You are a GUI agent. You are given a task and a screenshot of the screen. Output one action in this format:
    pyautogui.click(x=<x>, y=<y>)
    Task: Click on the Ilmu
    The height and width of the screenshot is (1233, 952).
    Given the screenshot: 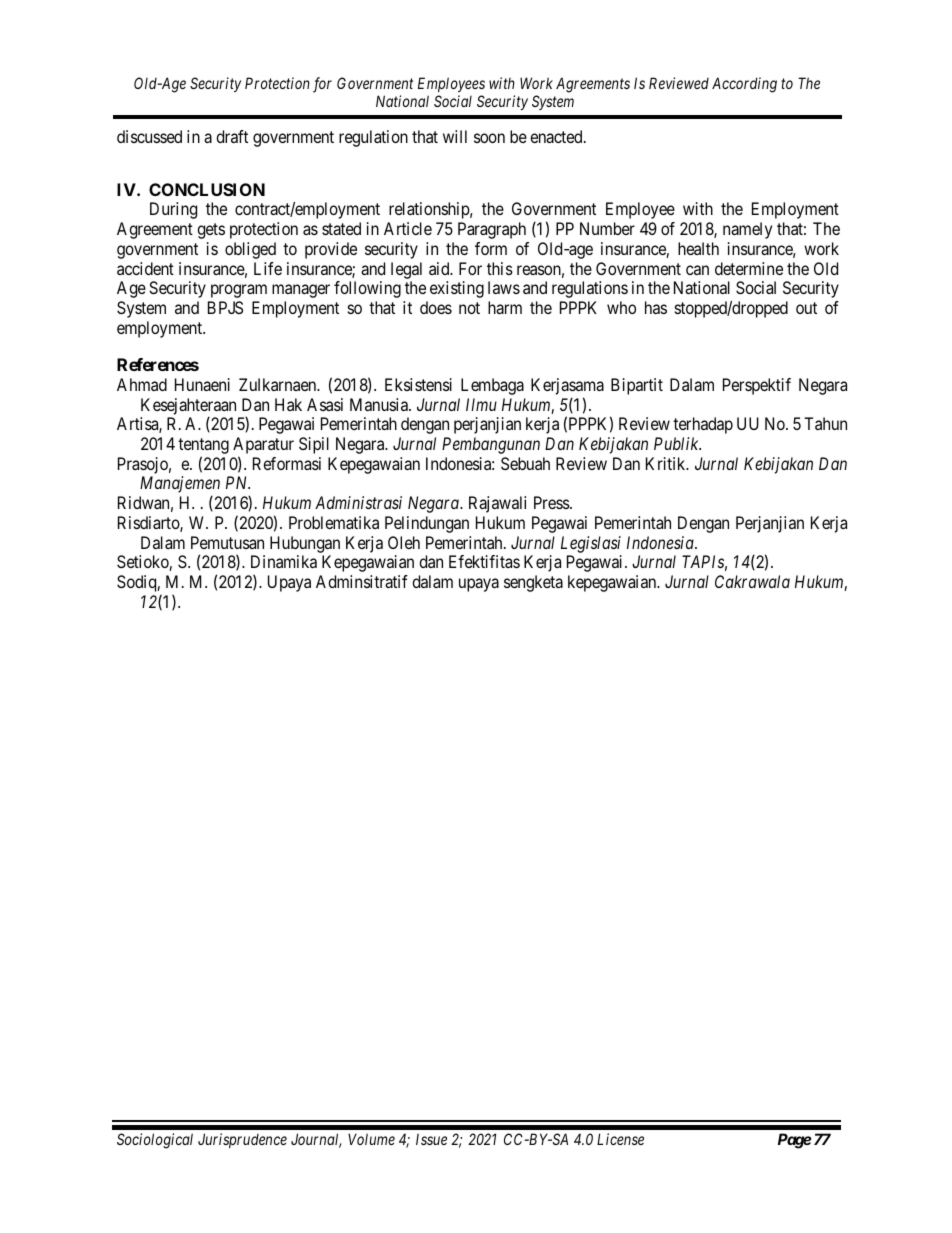 What is the action you would take?
    pyautogui.click(x=481, y=404)
